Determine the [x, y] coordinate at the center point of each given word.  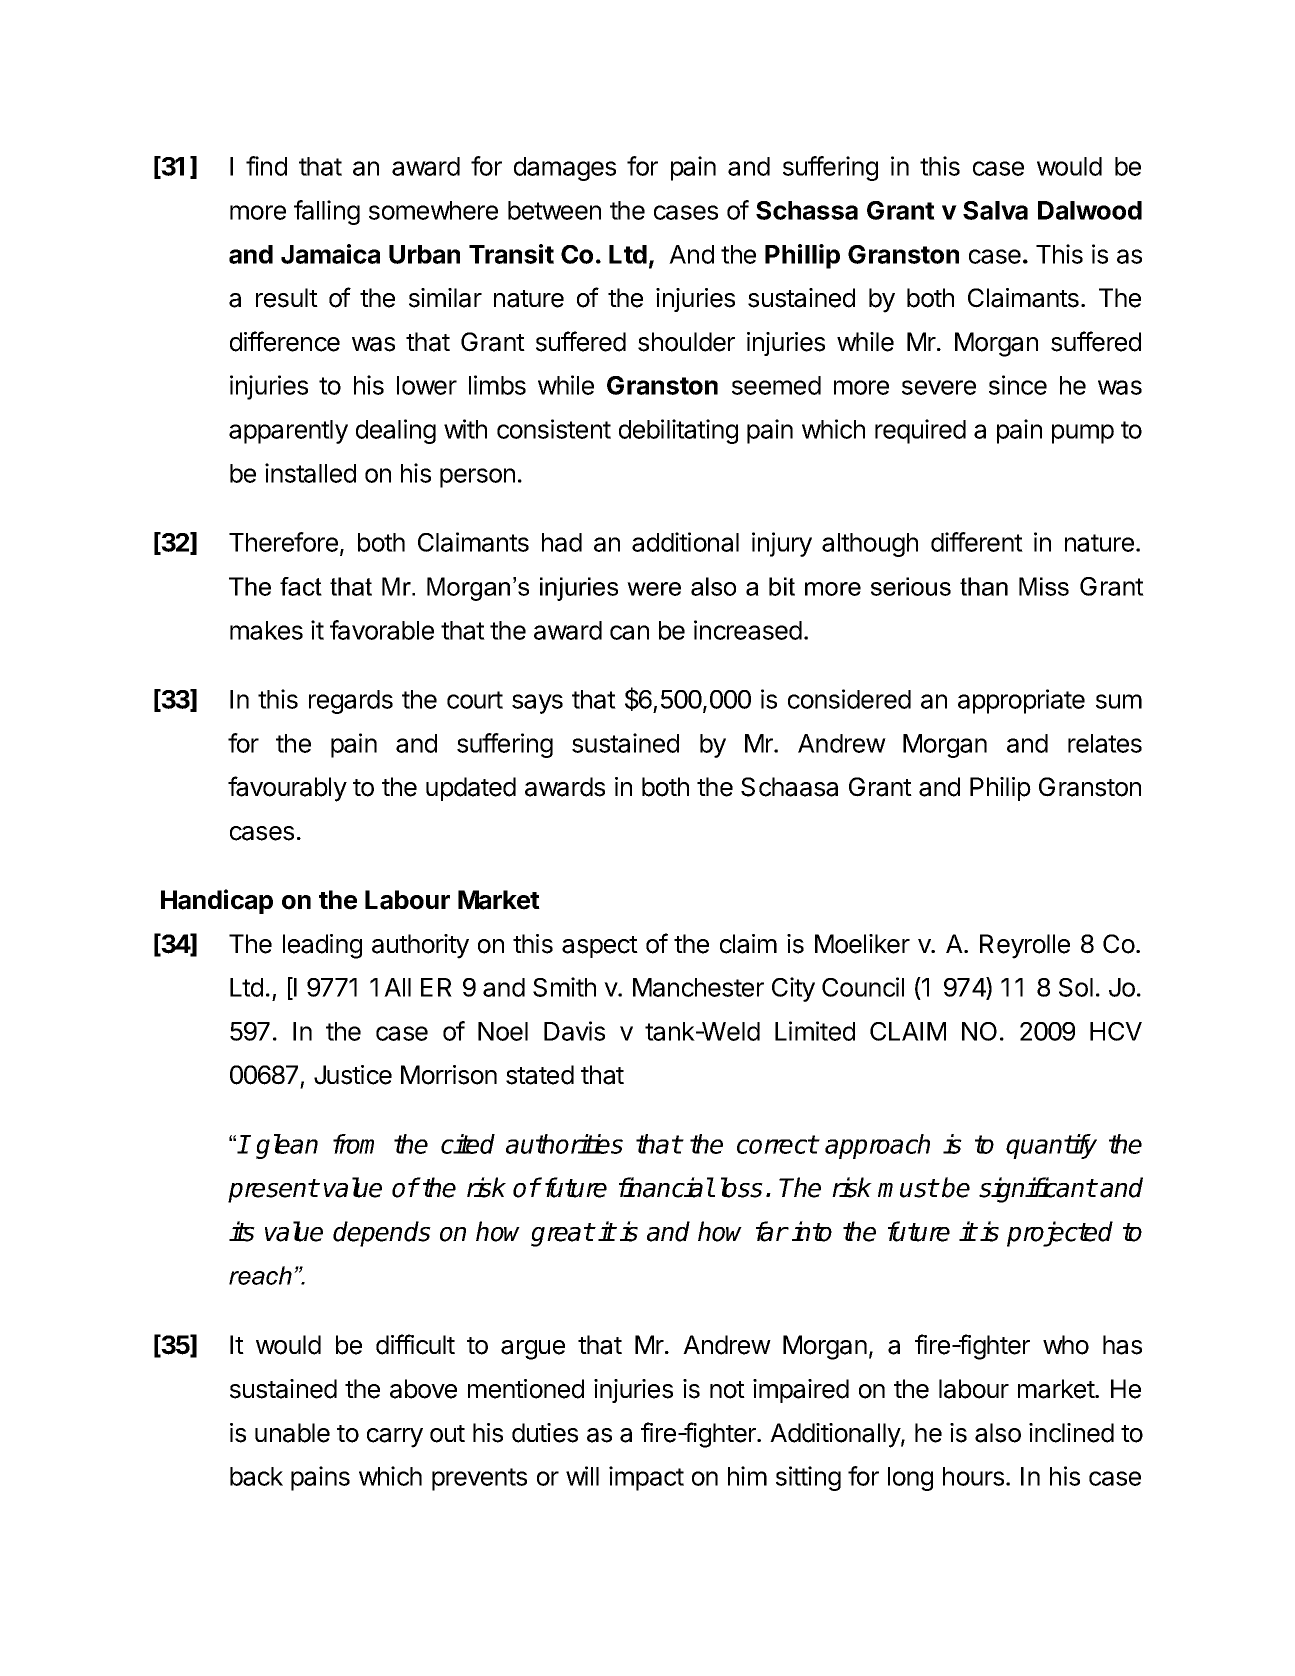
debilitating [678, 431]
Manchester [698, 987]
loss [742, 1187]
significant [1037, 1190]
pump [1083, 434]
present [273, 1191]
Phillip [802, 256]
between [554, 210]
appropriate [1021, 701]
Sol [1076, 987]
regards [351, 702]
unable [292, 1433]
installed [310, 473]
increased [748, 630]
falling [327, 212]
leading [322, 946]
